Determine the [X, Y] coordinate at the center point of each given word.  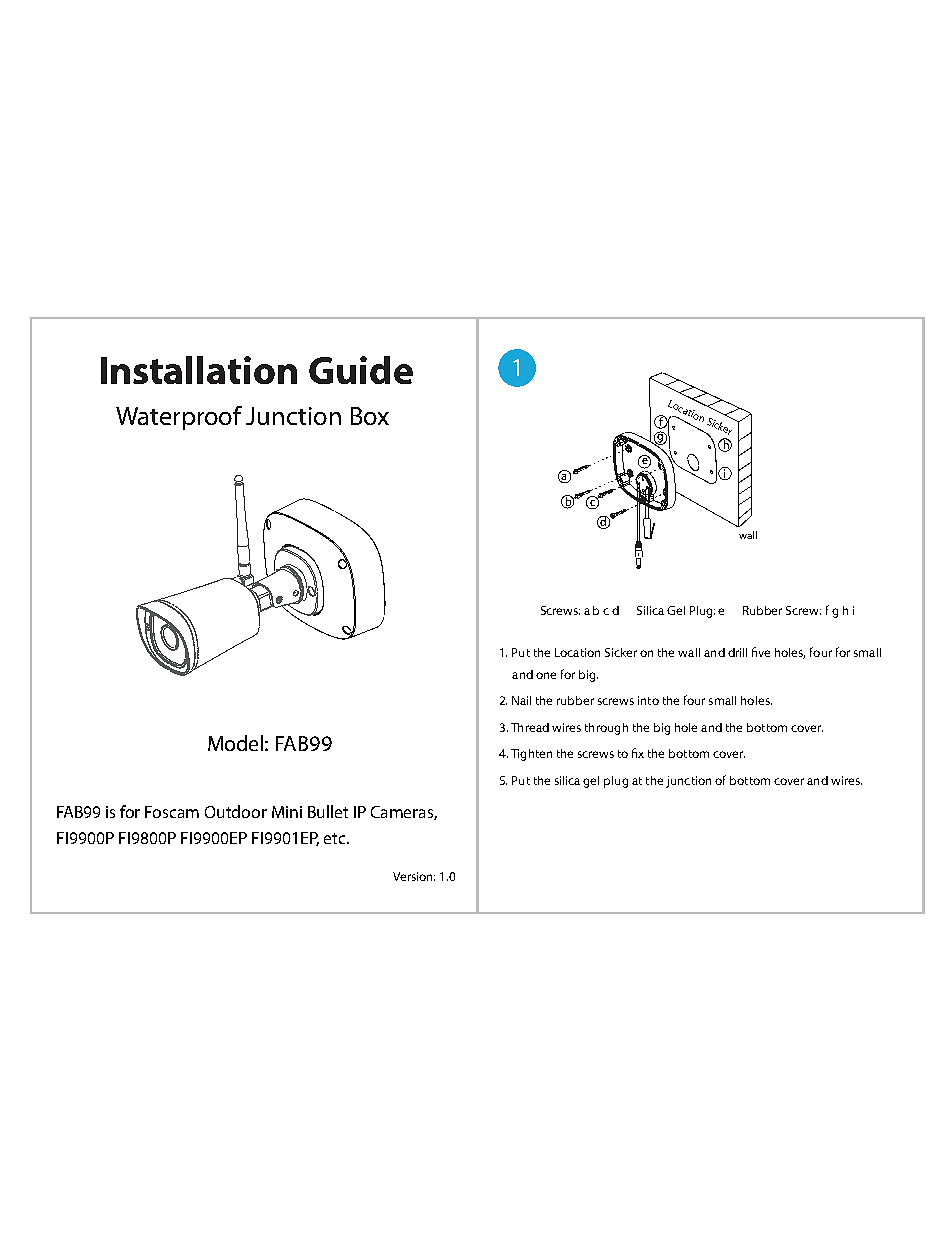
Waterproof [179, 418]
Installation [199, 370]
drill [737, 652]
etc [336, 838]
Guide [361, 370]
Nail [521, 700]
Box [370, 416]
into [648, 700]
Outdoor [236, 811]
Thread [530, 727]
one [546, 675]
